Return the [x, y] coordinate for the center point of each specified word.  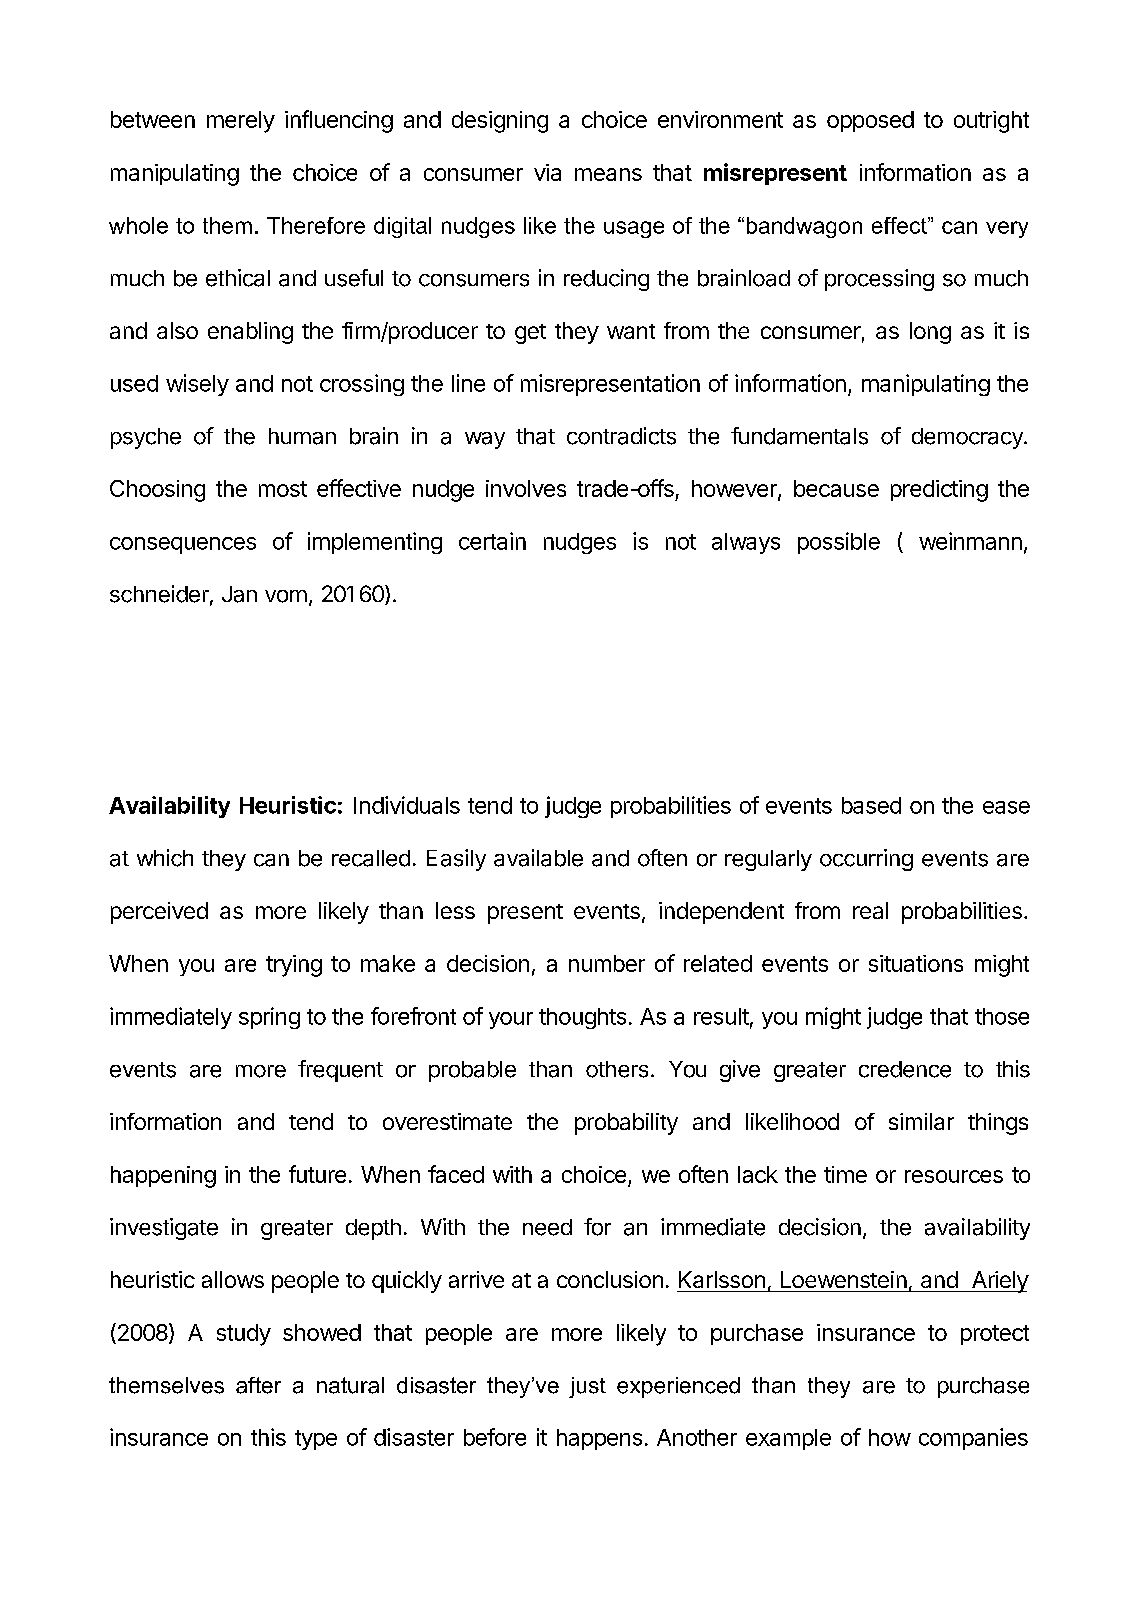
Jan [239, 594]
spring [269, 1018]
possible [839, 543]
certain [492, 541]
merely [241, 122]
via [547, 172]
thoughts [582, 1018]
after [258, 1385]
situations [916, 963]
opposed [870, 121]
